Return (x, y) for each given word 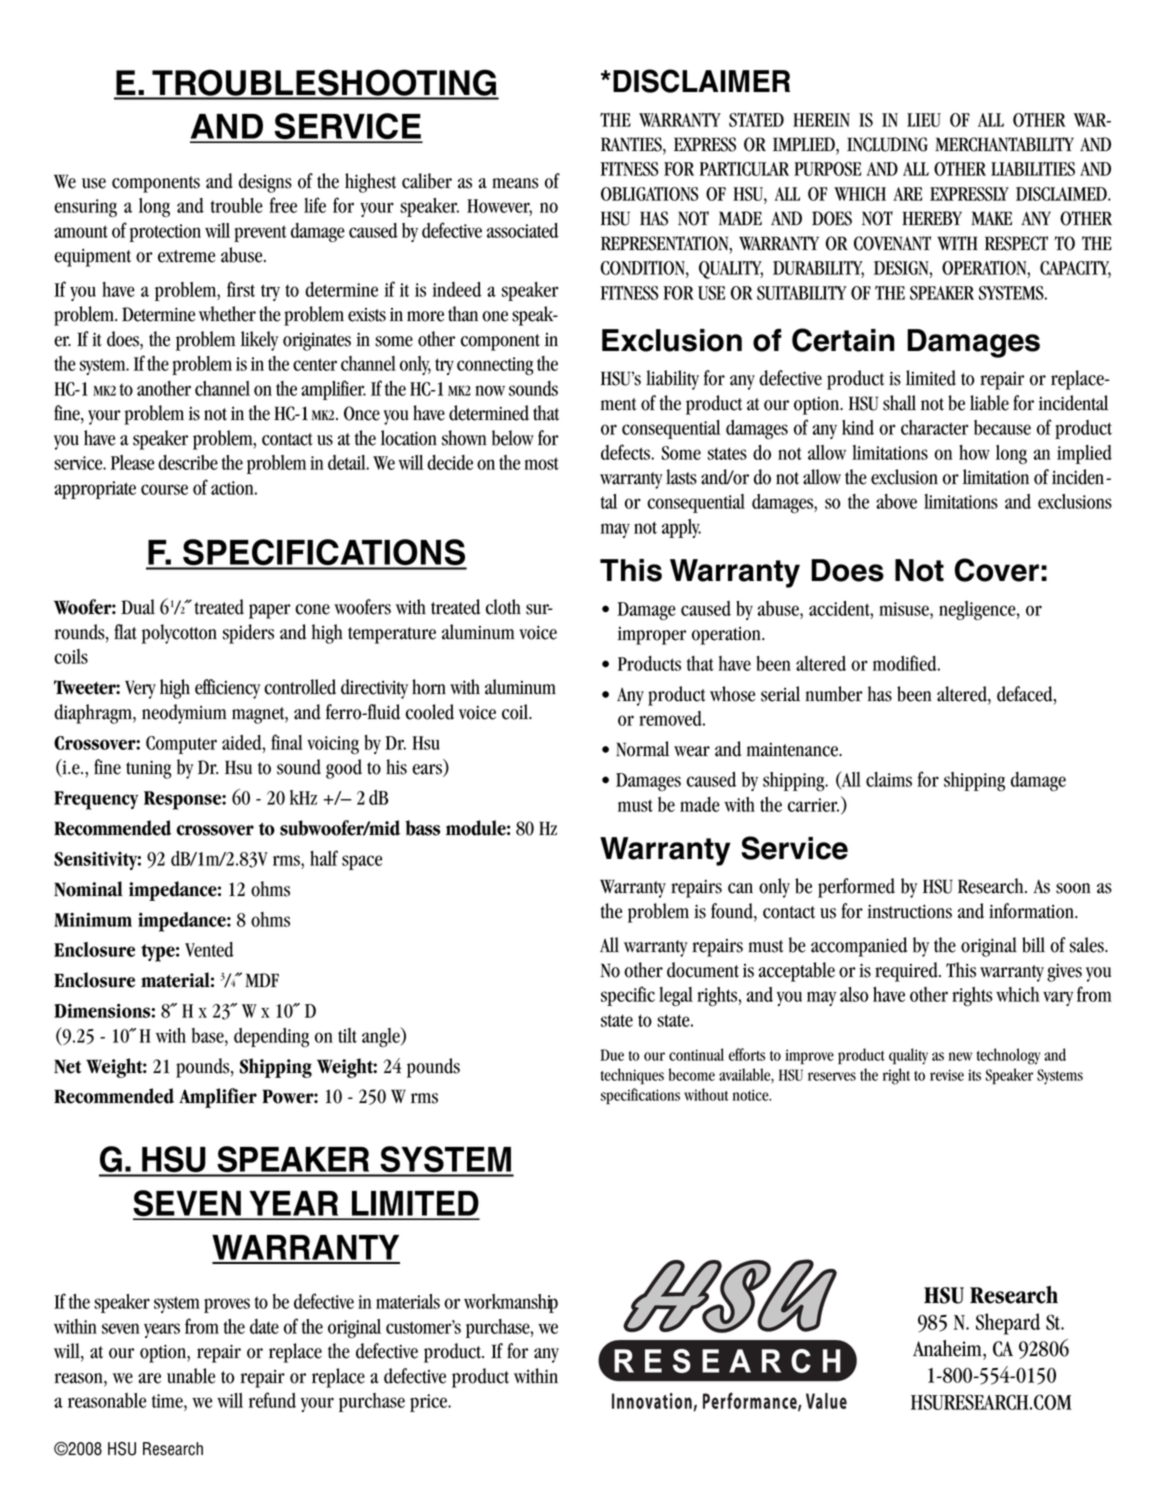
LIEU (924, 120)
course (164, 489)
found (733, 912)
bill (1033, 945)
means (515, 183)
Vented (209, 949)
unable (191, 1376)
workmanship (511, 1303)
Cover (997, 570)
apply (681, 528)
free (283, 205)
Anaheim (948, 1348)
